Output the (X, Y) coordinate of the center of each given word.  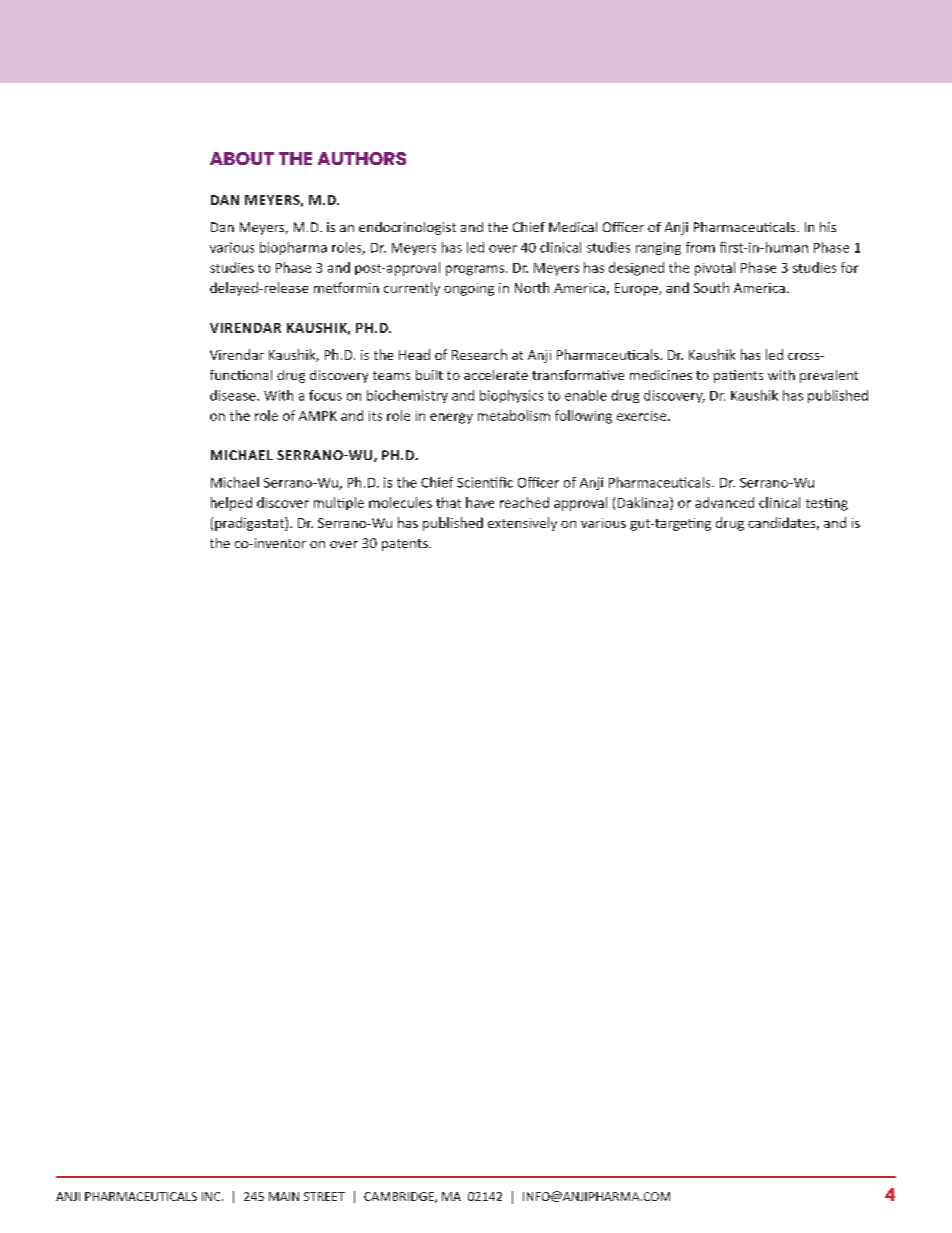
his (828, 227)
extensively (522, 524)
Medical (573, 227)
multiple (339, 503)
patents (406, 545)
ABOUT (242, 158)
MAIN (284, 1196)
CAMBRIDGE (400, 1197)
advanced (724, 502)
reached (524, 502)
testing (827, 504)
